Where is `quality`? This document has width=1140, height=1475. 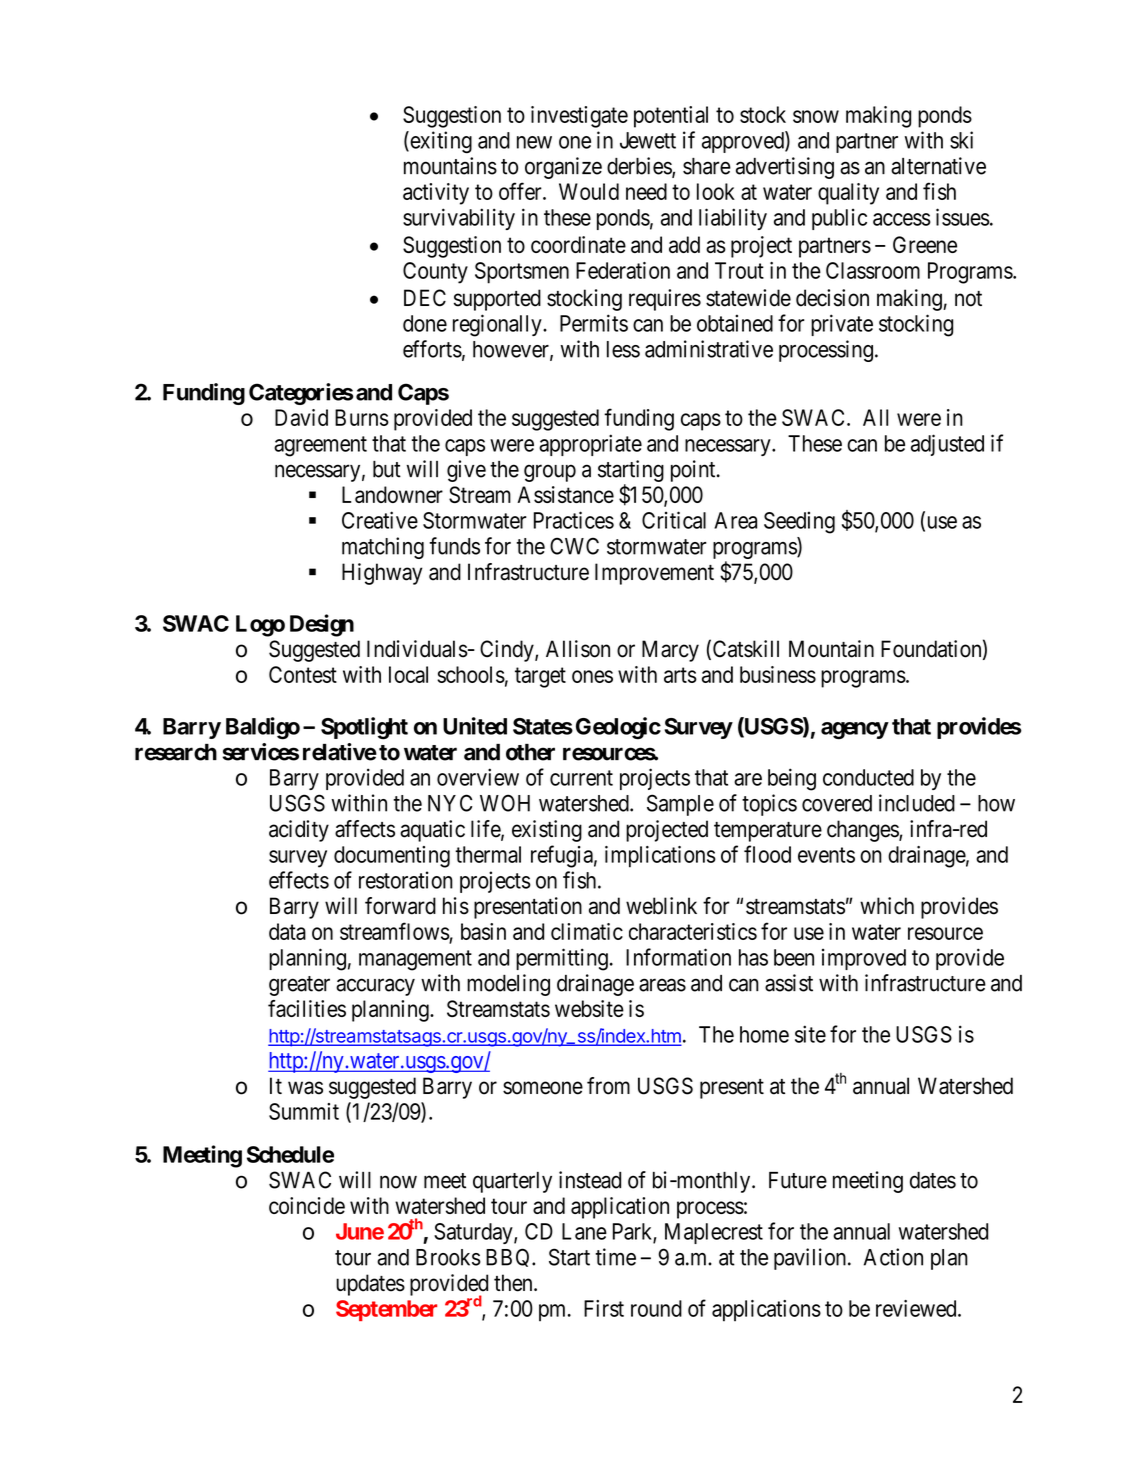 quality is located at coordinates (848, 194).
